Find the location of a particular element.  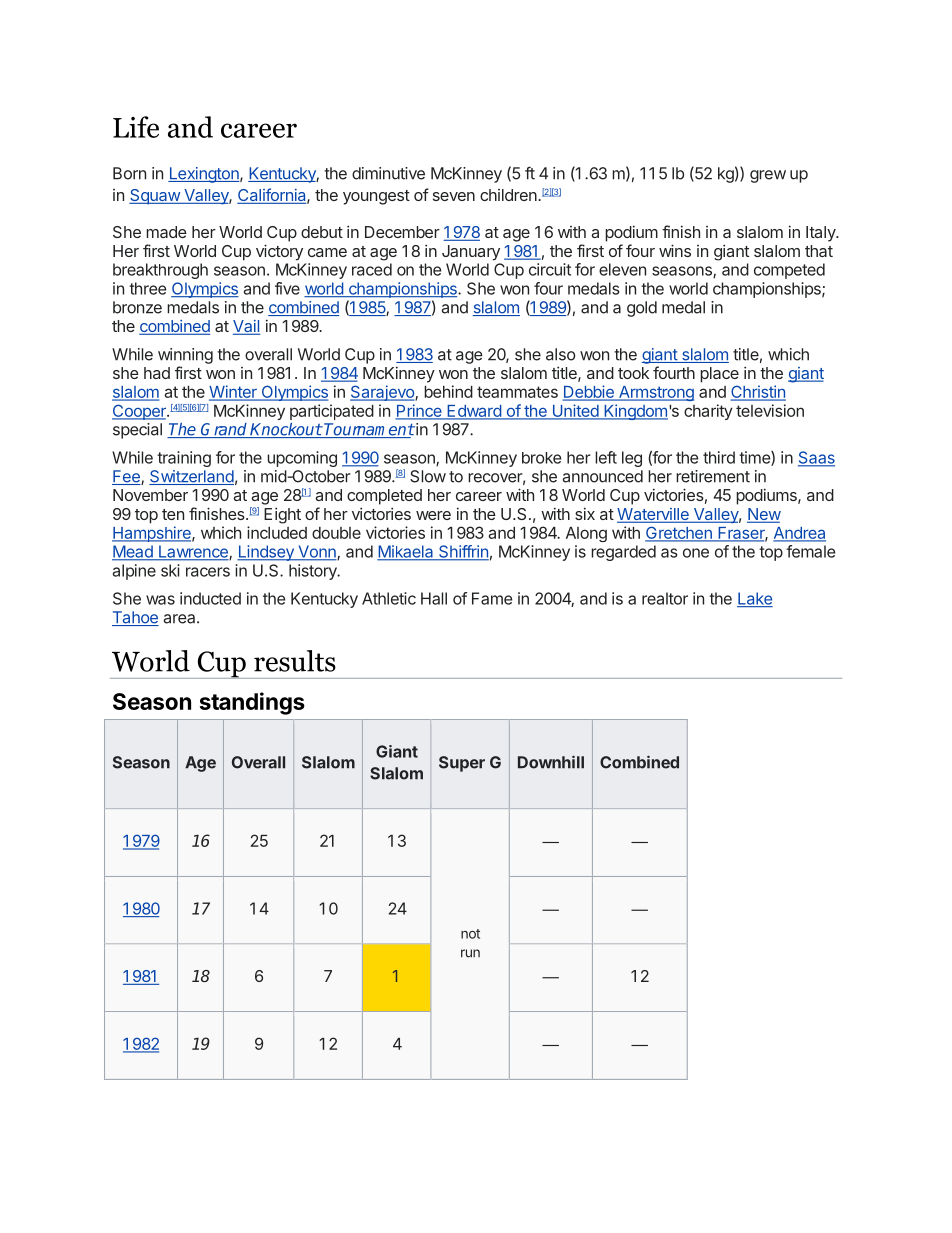

standings is located at coordinates (252, 703).
